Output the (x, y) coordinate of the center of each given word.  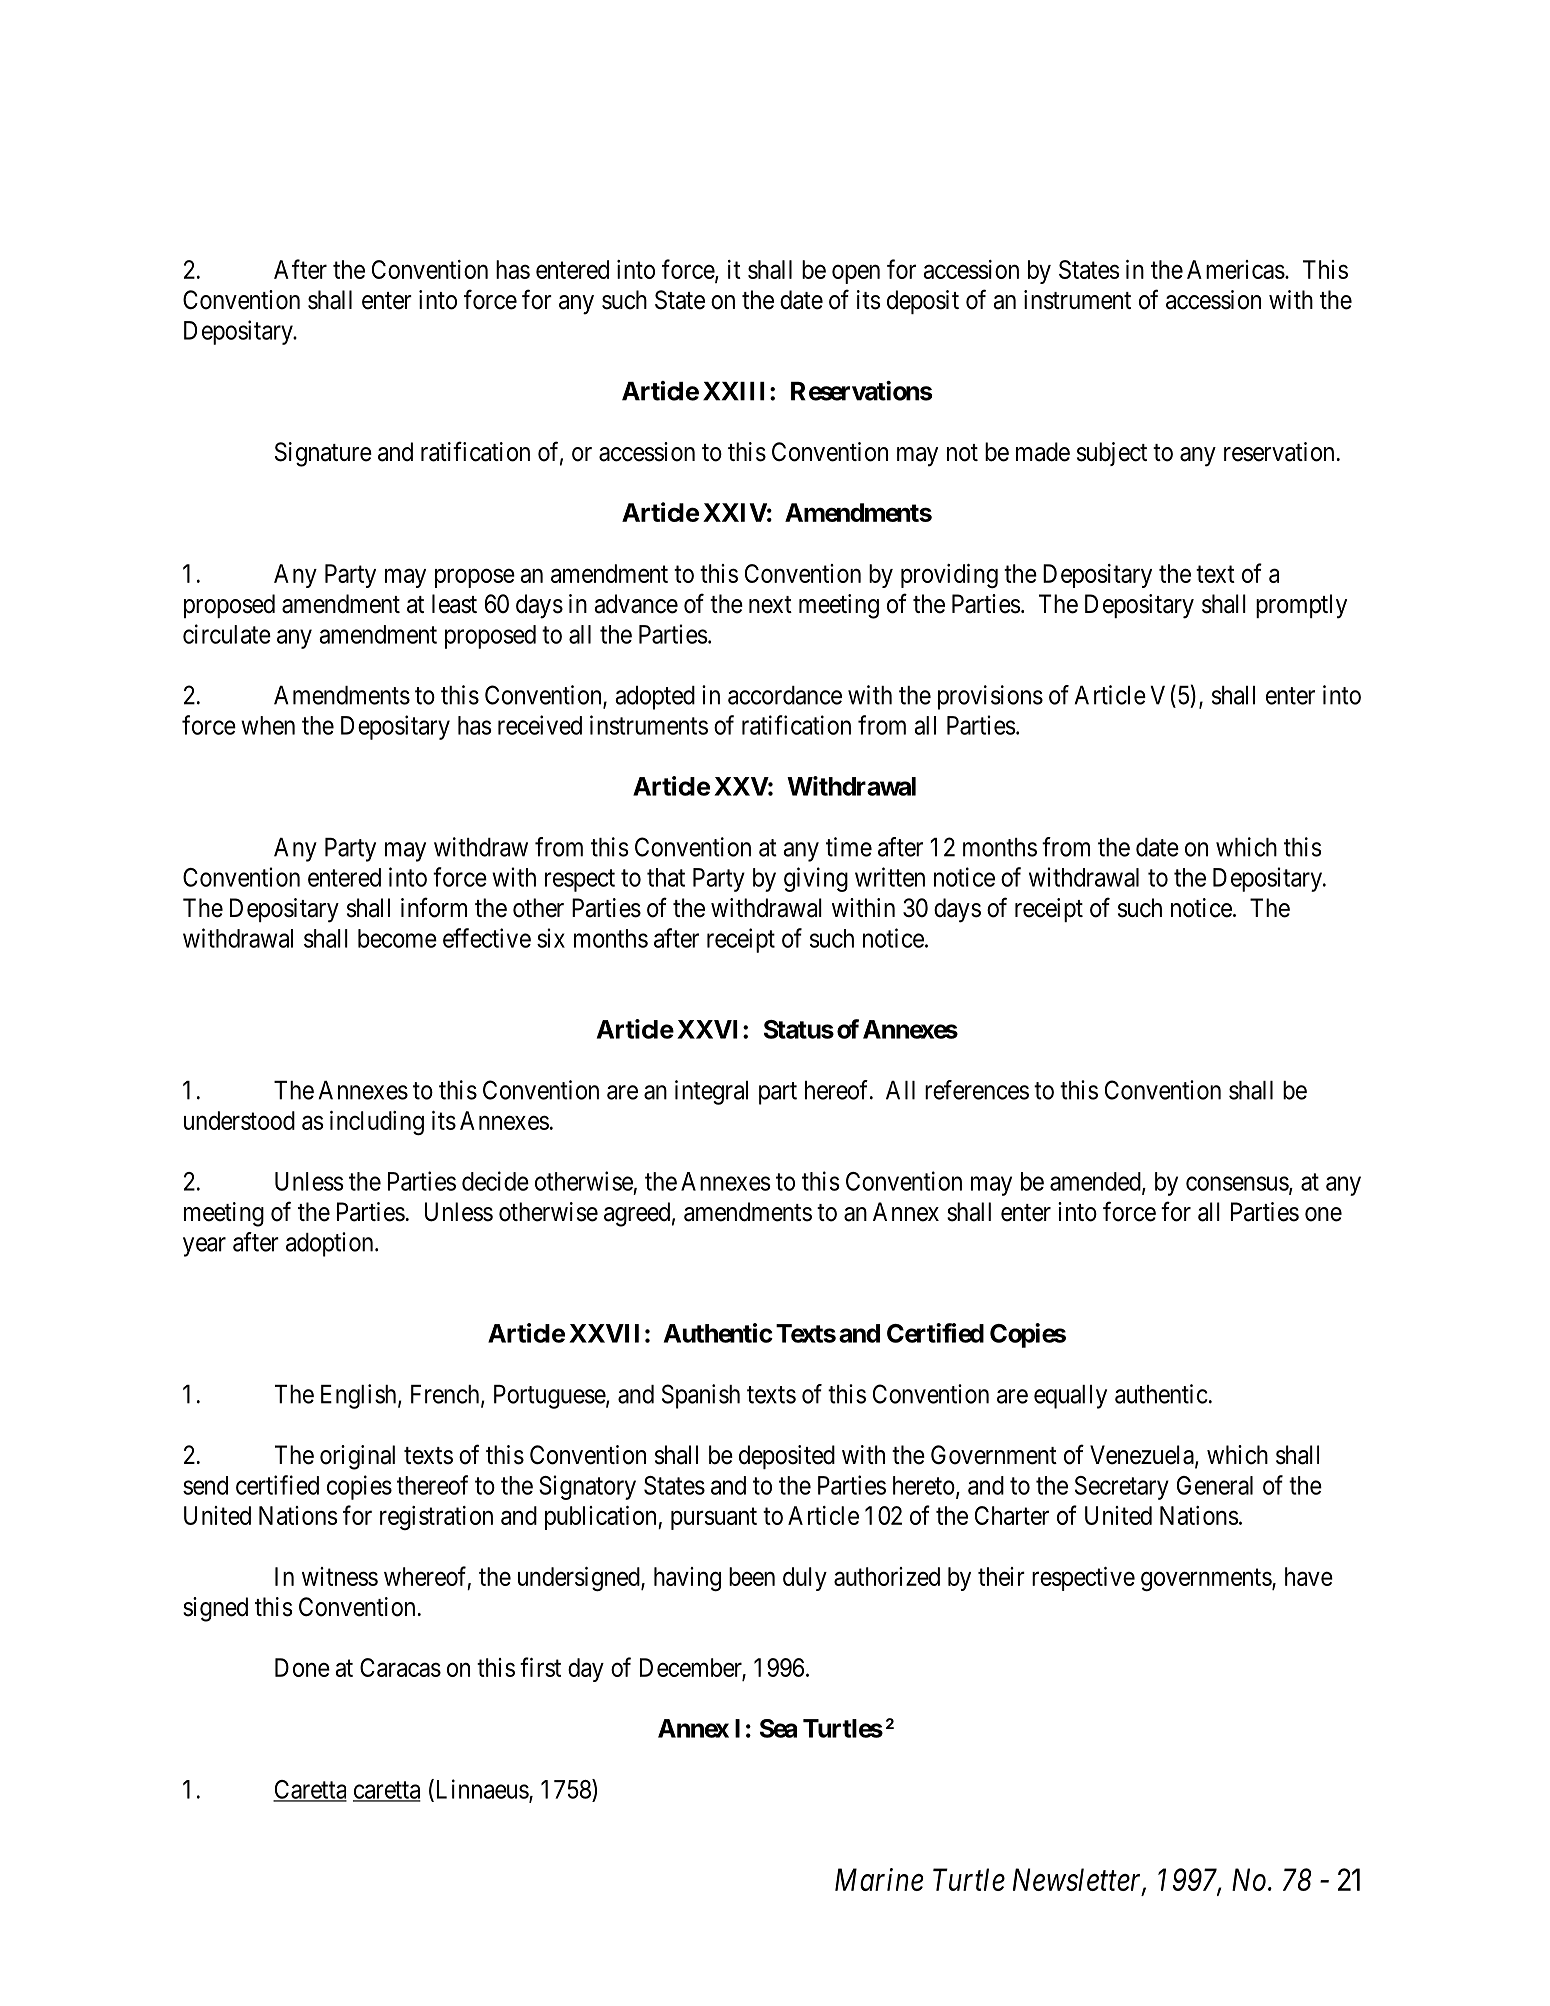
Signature (323, 454)
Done (302, 1667)
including (377, 1123)
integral (711, 1092)
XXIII (737, 391)
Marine (879, 1879)
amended (1096, 1182)
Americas (1236, 269)
